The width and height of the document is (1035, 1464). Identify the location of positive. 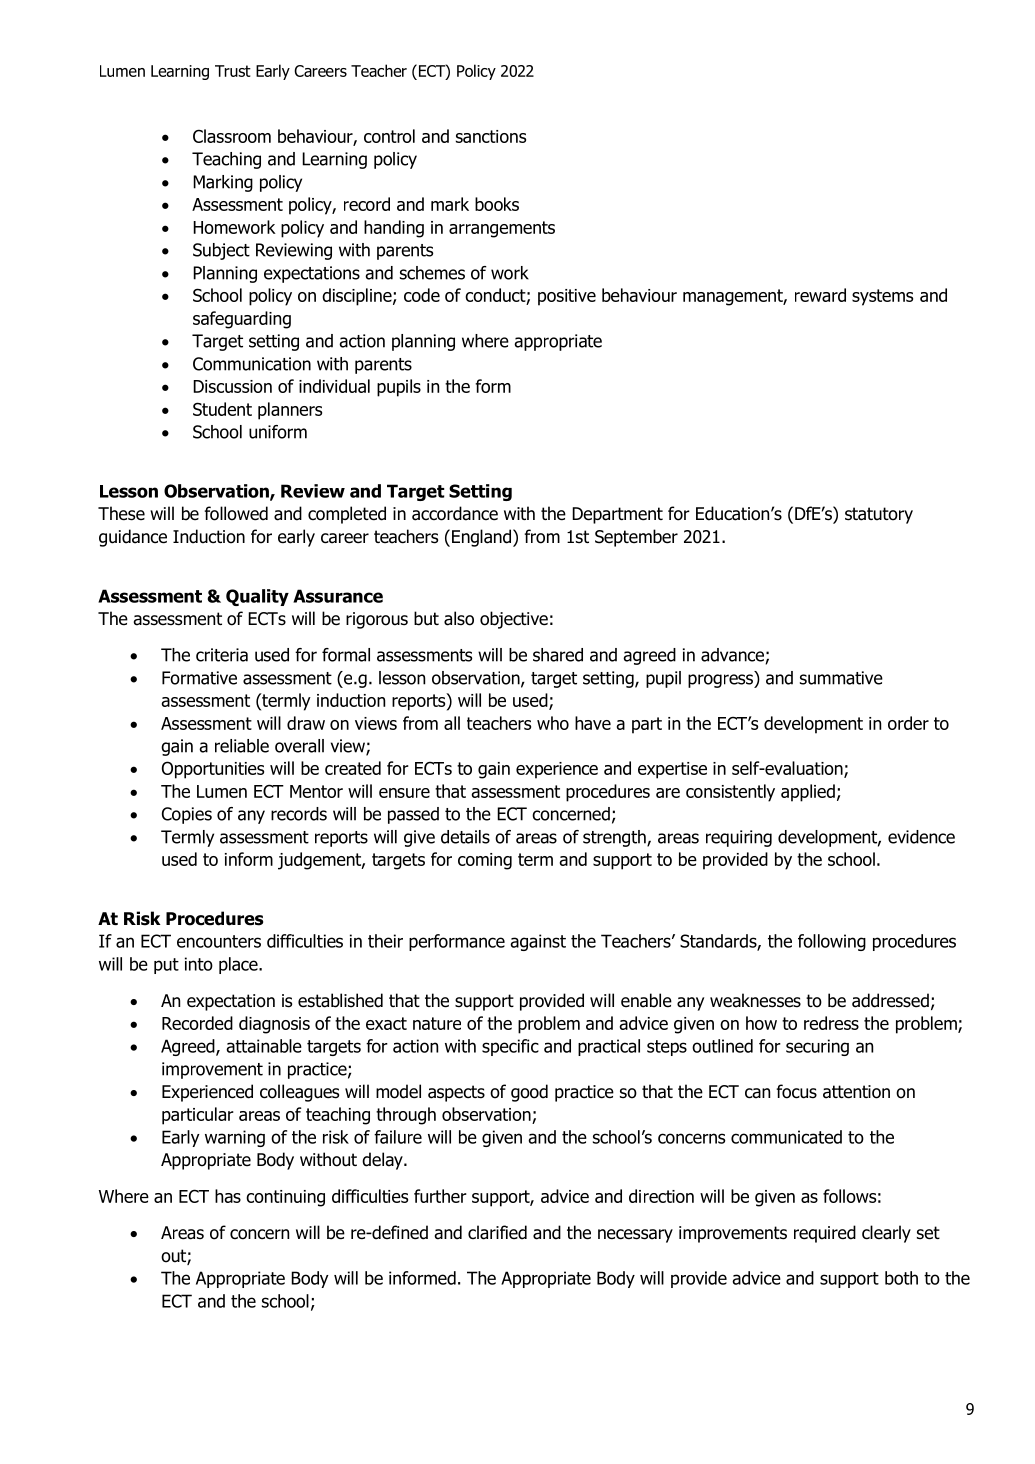
(567, 297).
